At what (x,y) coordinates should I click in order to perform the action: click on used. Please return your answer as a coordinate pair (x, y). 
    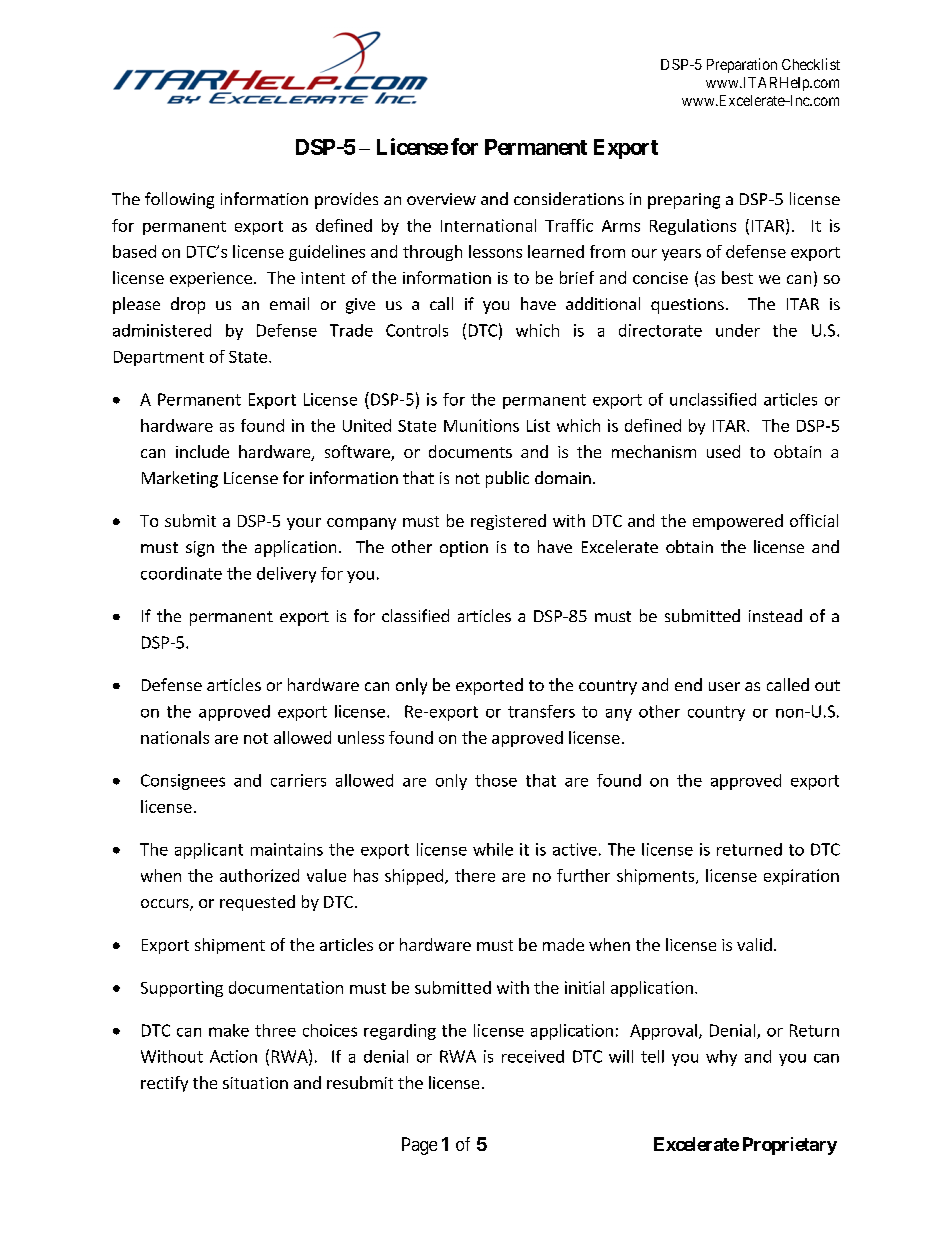
    Looking at the image, I should click on (723, 451).
